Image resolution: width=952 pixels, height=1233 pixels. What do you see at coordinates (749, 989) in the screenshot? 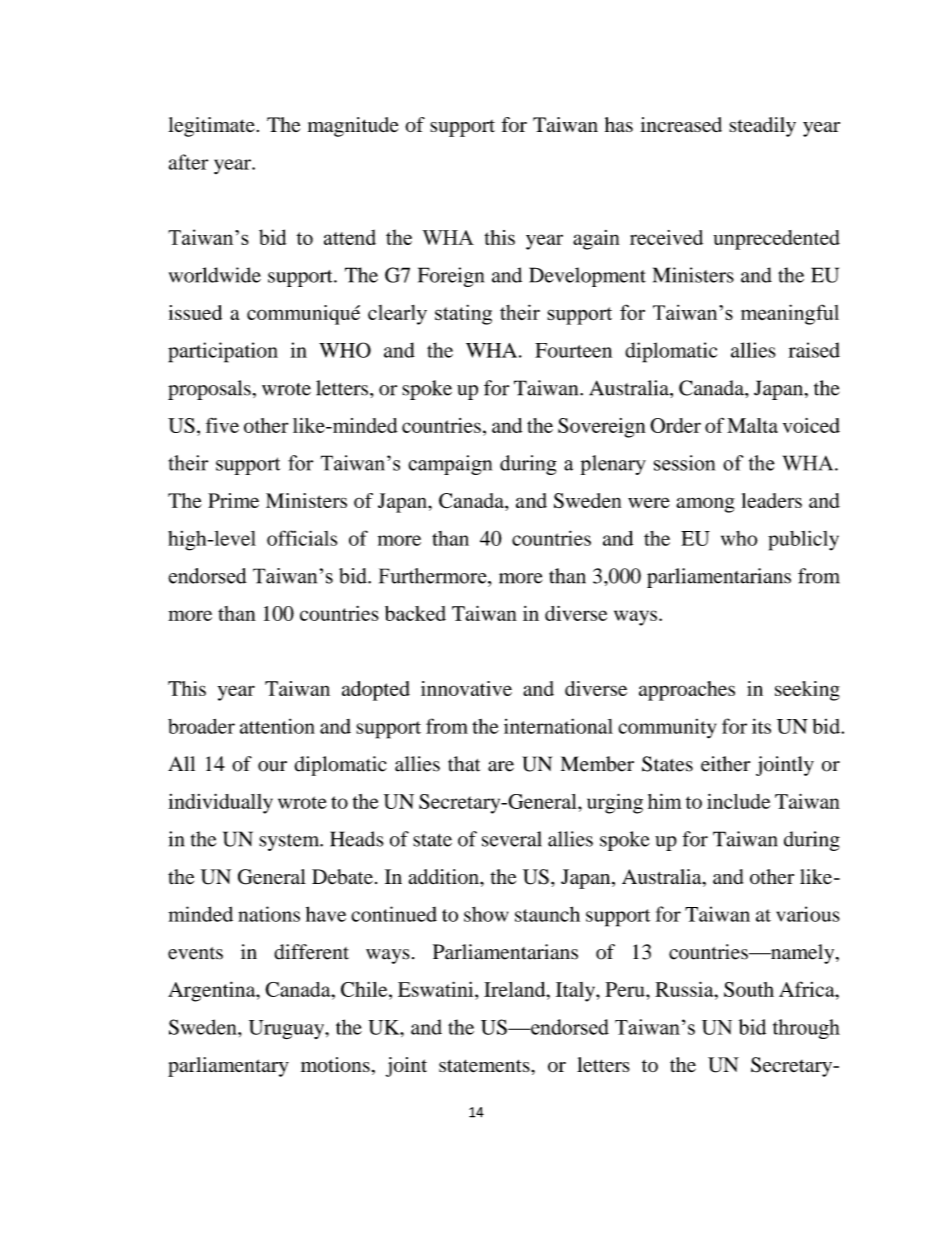
I see `South` at bounding box center [749, 989].
